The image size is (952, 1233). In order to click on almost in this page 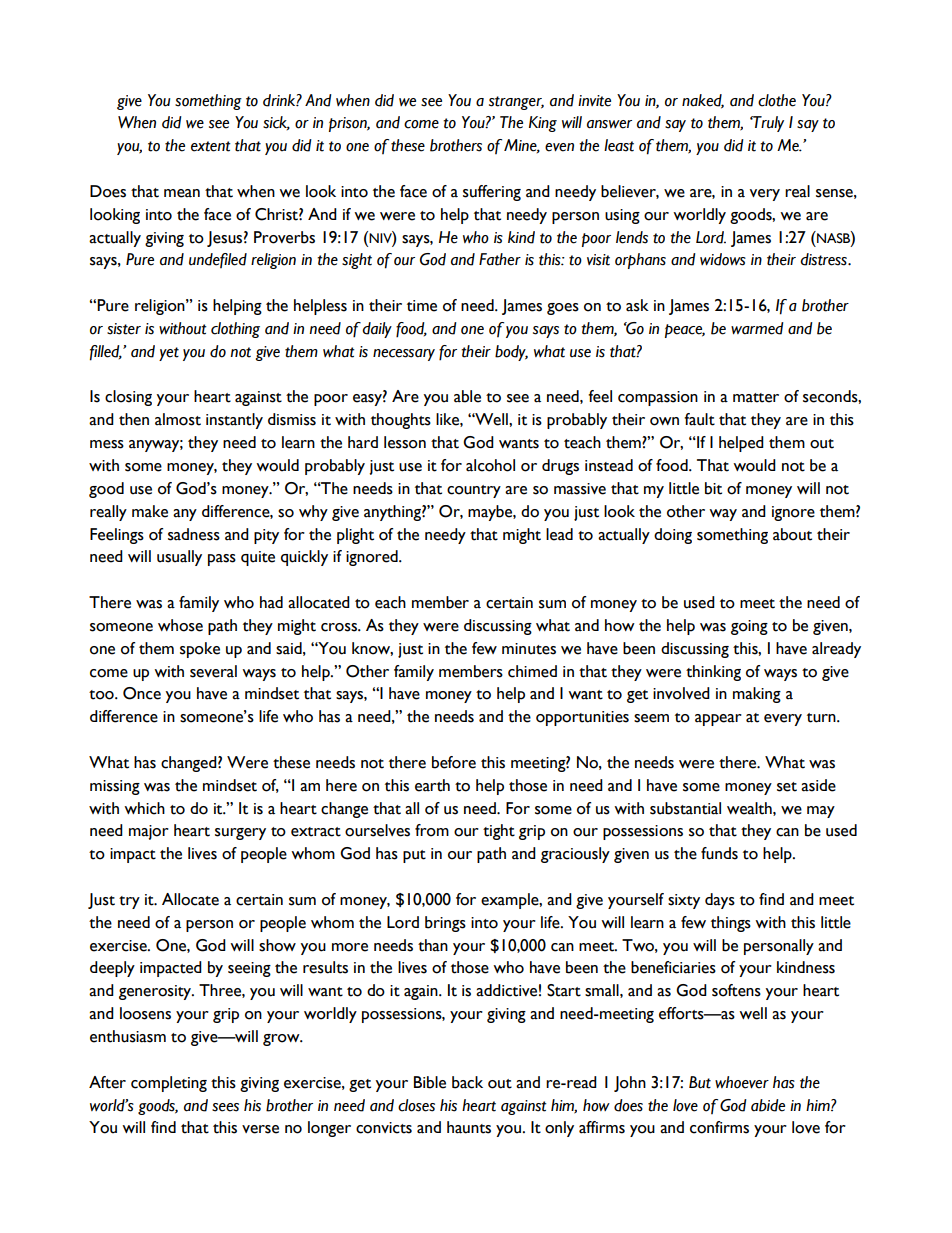, I will do `click(178, 419)`.
